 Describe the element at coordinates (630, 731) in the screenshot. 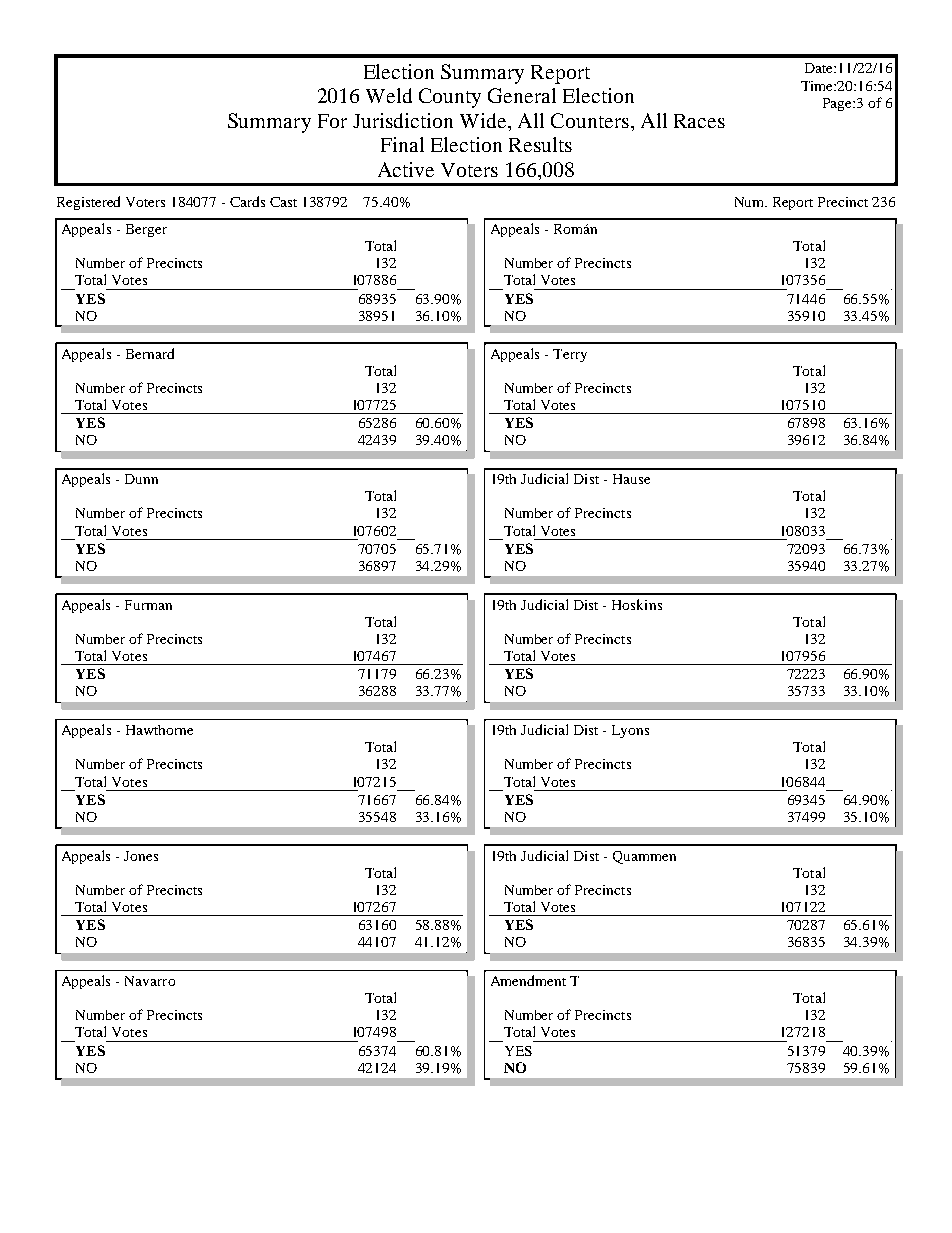

I see `Lyons` at that location.
